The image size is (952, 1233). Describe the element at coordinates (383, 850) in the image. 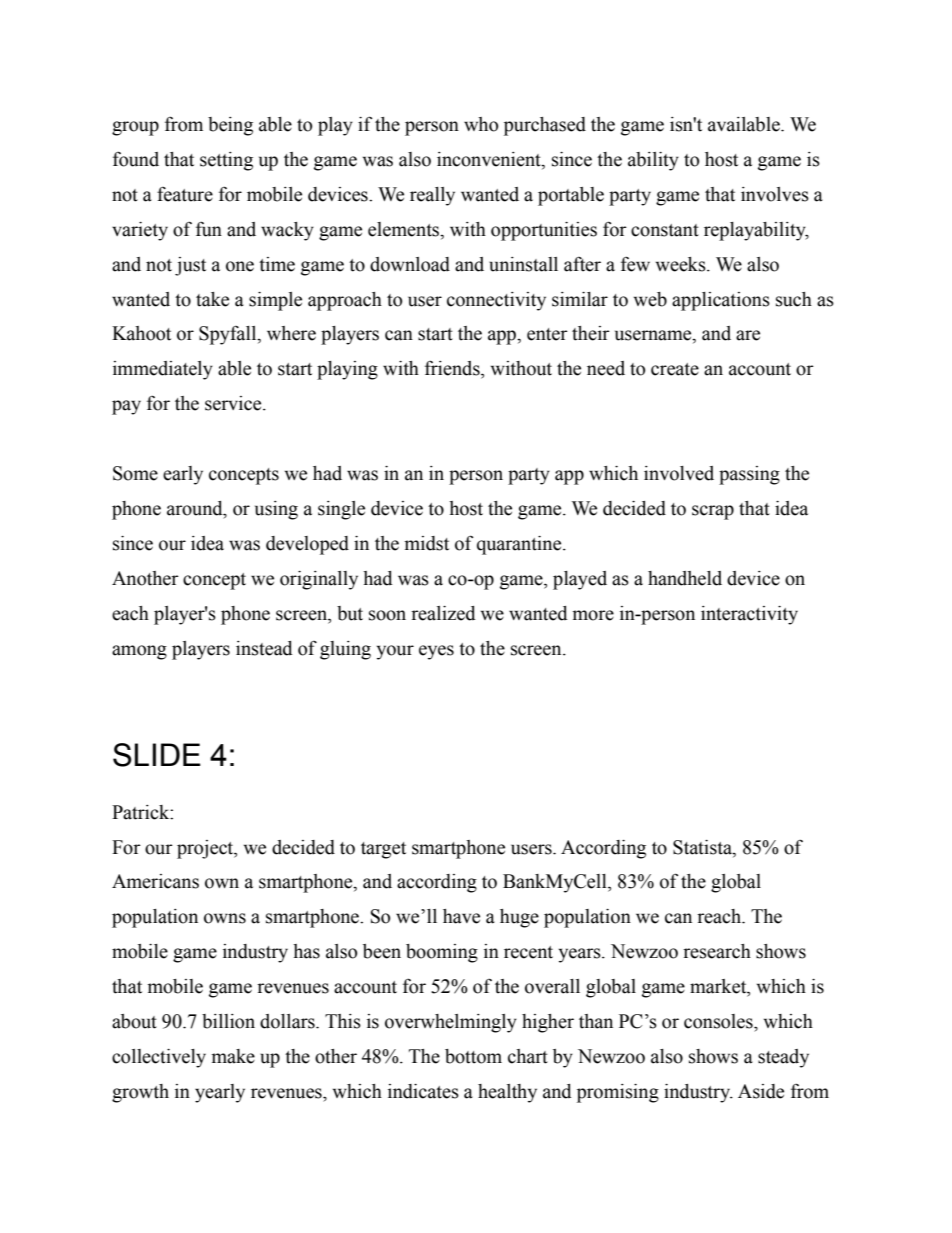

I see `target` at that location.
